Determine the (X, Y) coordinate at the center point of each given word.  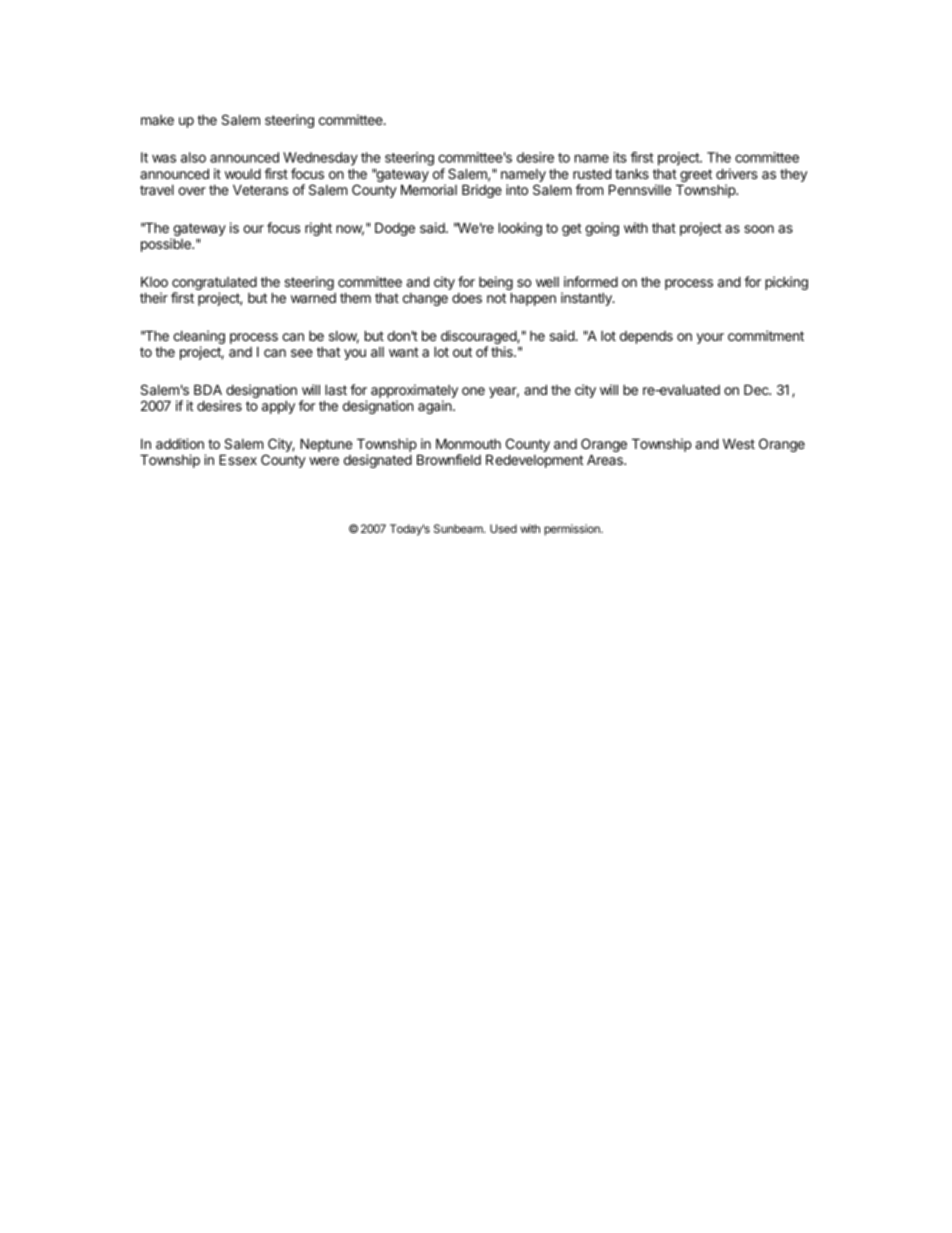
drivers (737, 173)
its (620, 157)
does (467, 298)
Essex (238, 459)
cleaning (199, 338)
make (157, 120)
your (710, 338)
